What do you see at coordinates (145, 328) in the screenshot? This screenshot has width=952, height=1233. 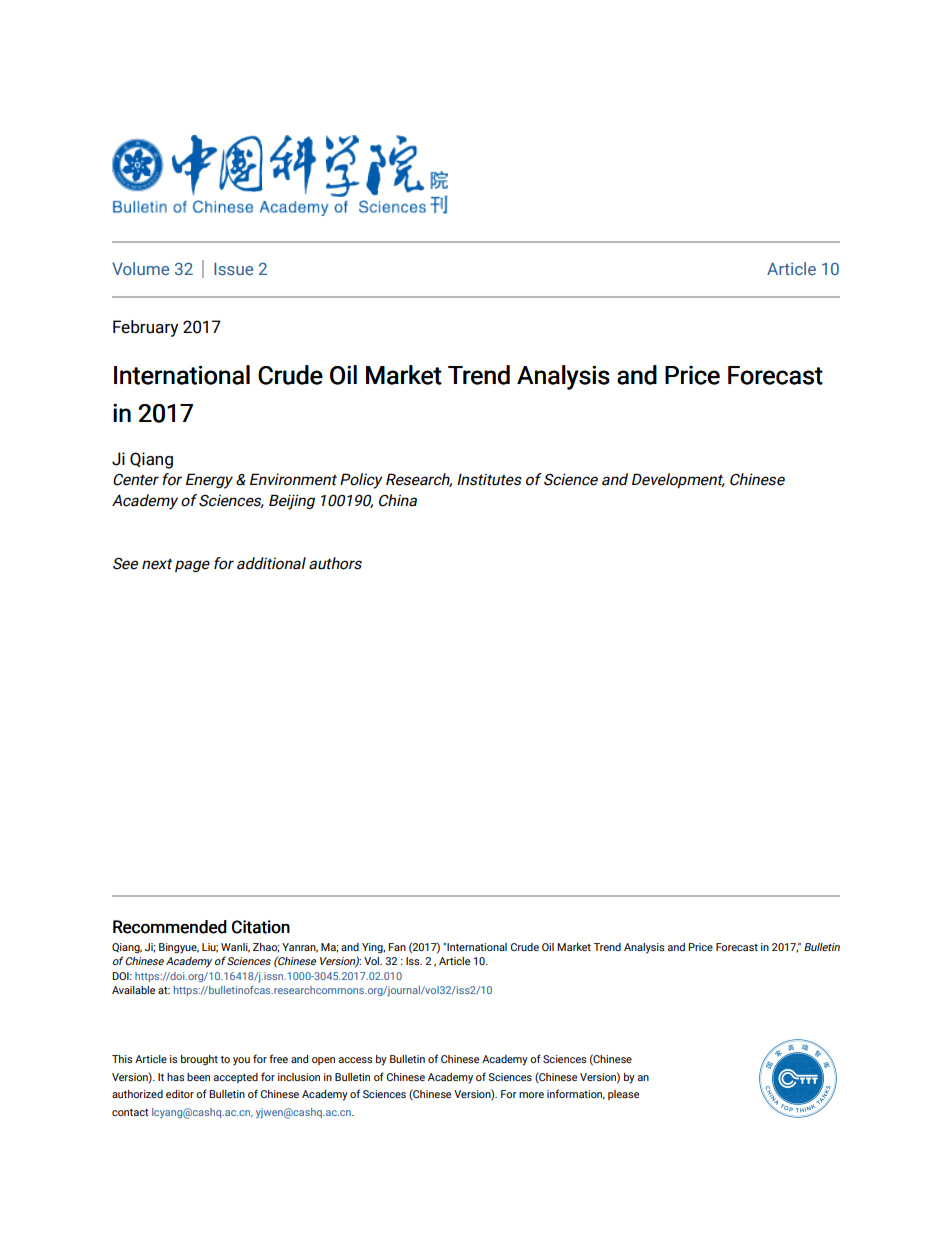 I see `February` at bounding box center [145, 328].
